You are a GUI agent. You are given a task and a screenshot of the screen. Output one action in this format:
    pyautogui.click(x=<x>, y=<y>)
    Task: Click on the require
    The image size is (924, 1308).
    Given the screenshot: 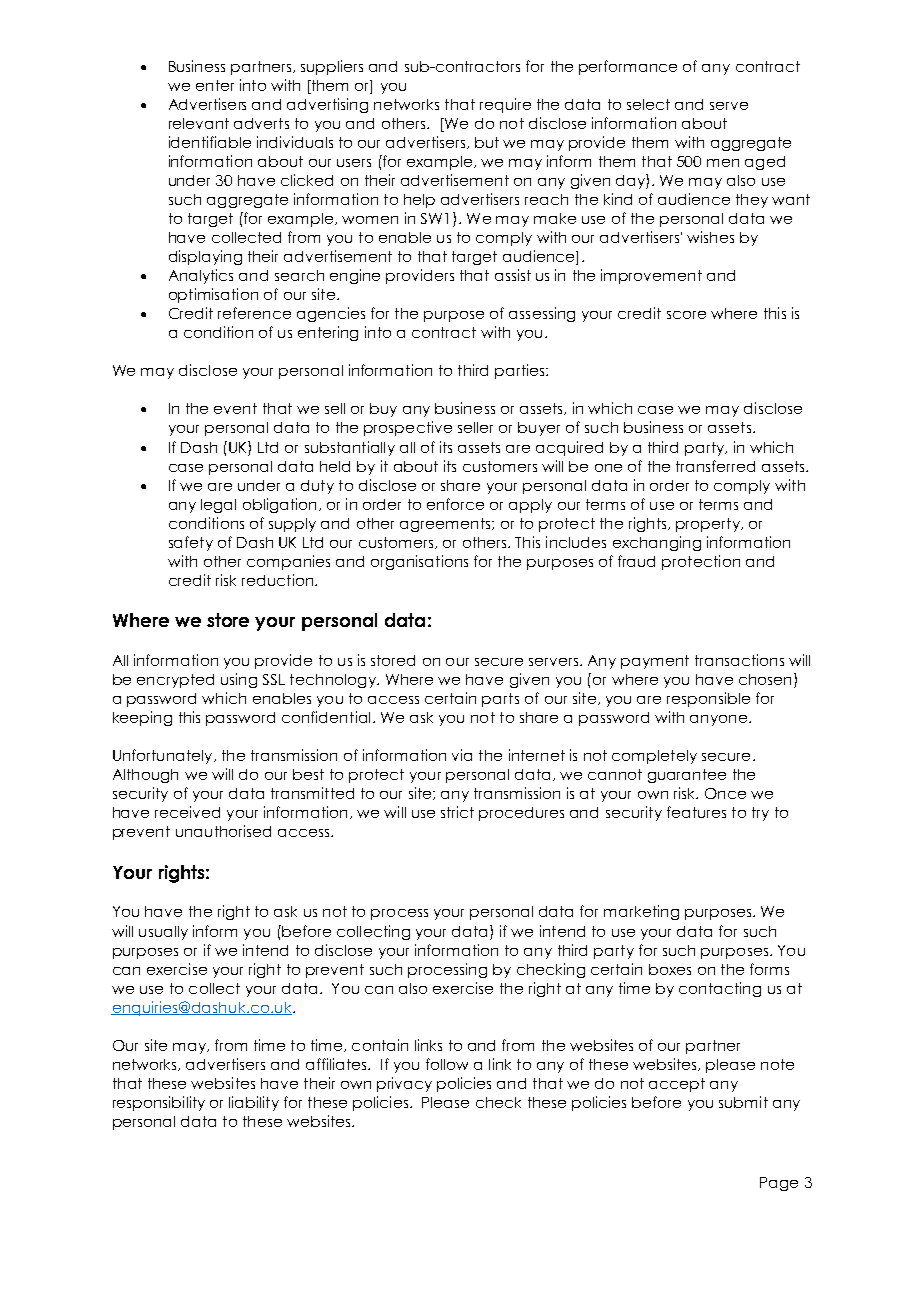 What is the action you would take?
    pyautogui.click(x=505, y=105)
